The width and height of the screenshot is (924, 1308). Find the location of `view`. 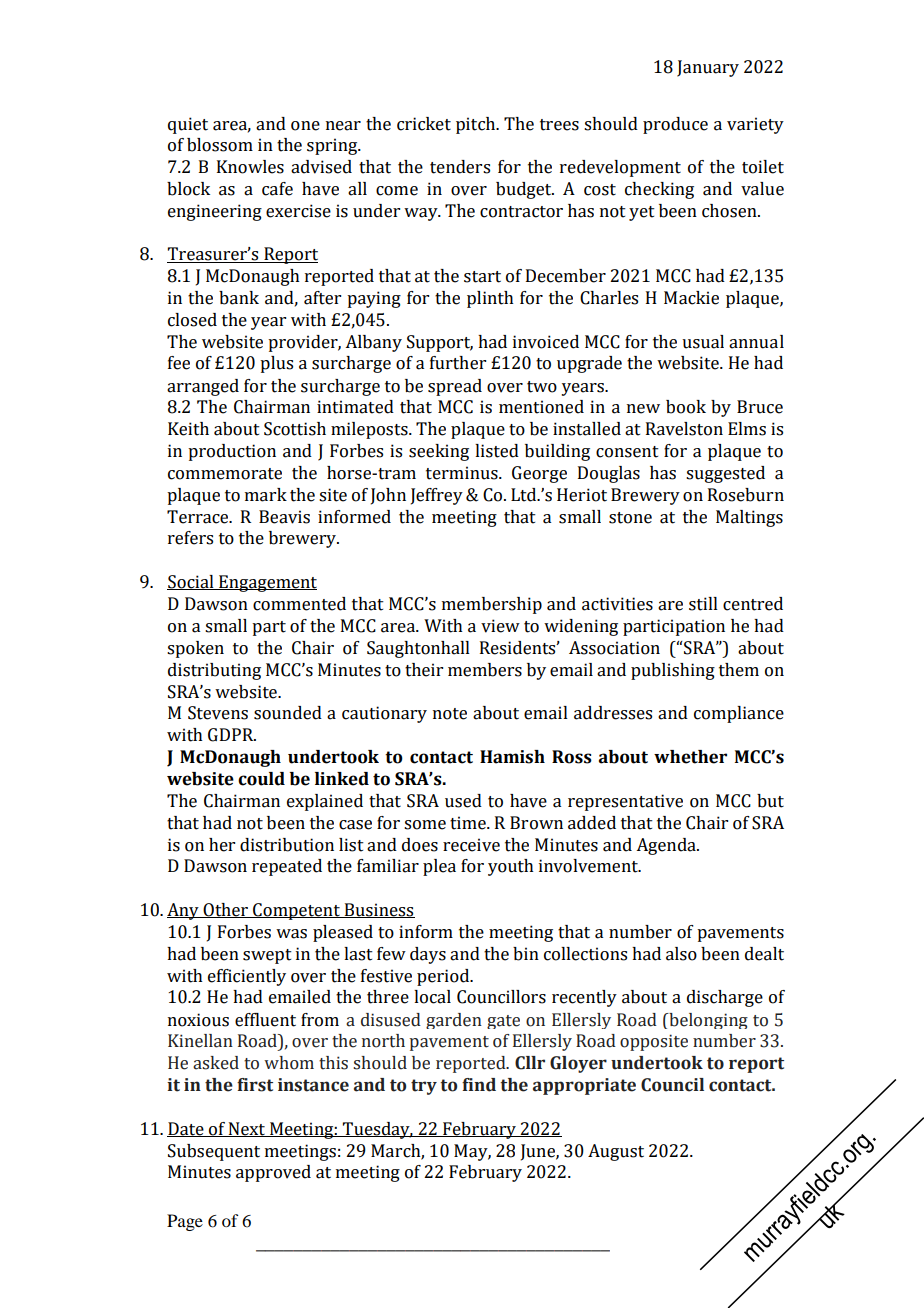

view is located at coordinates (500, 626).
